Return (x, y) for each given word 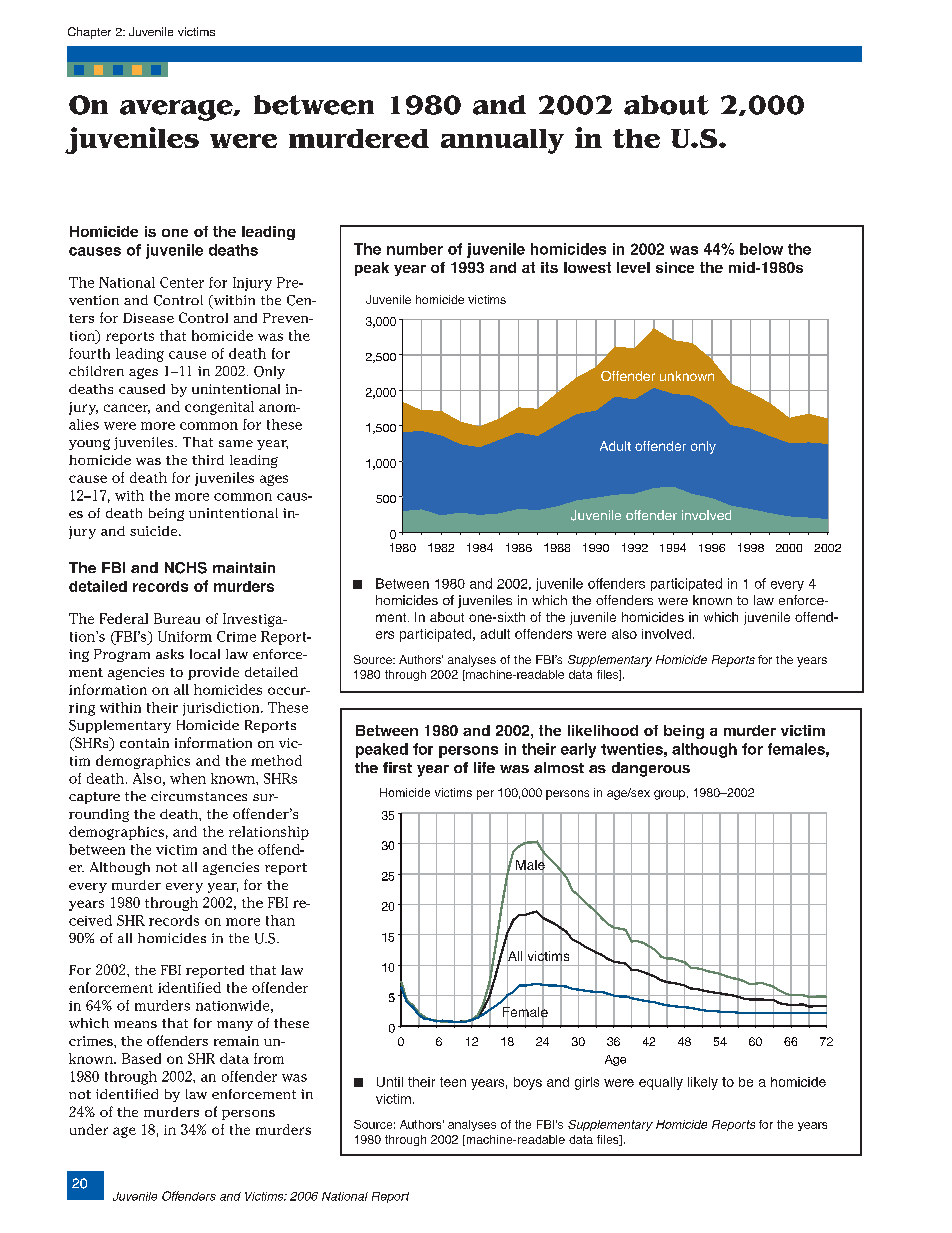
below (761, 249)
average (177, 110)
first (397, 767)
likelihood (603, 730)
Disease (148, 318)
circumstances (199, 796)
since (675, 267)
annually (502, 141)
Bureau (177, 618)
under (89, 1129)
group (669, 795)
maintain (244, 567)
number (415, 249)
